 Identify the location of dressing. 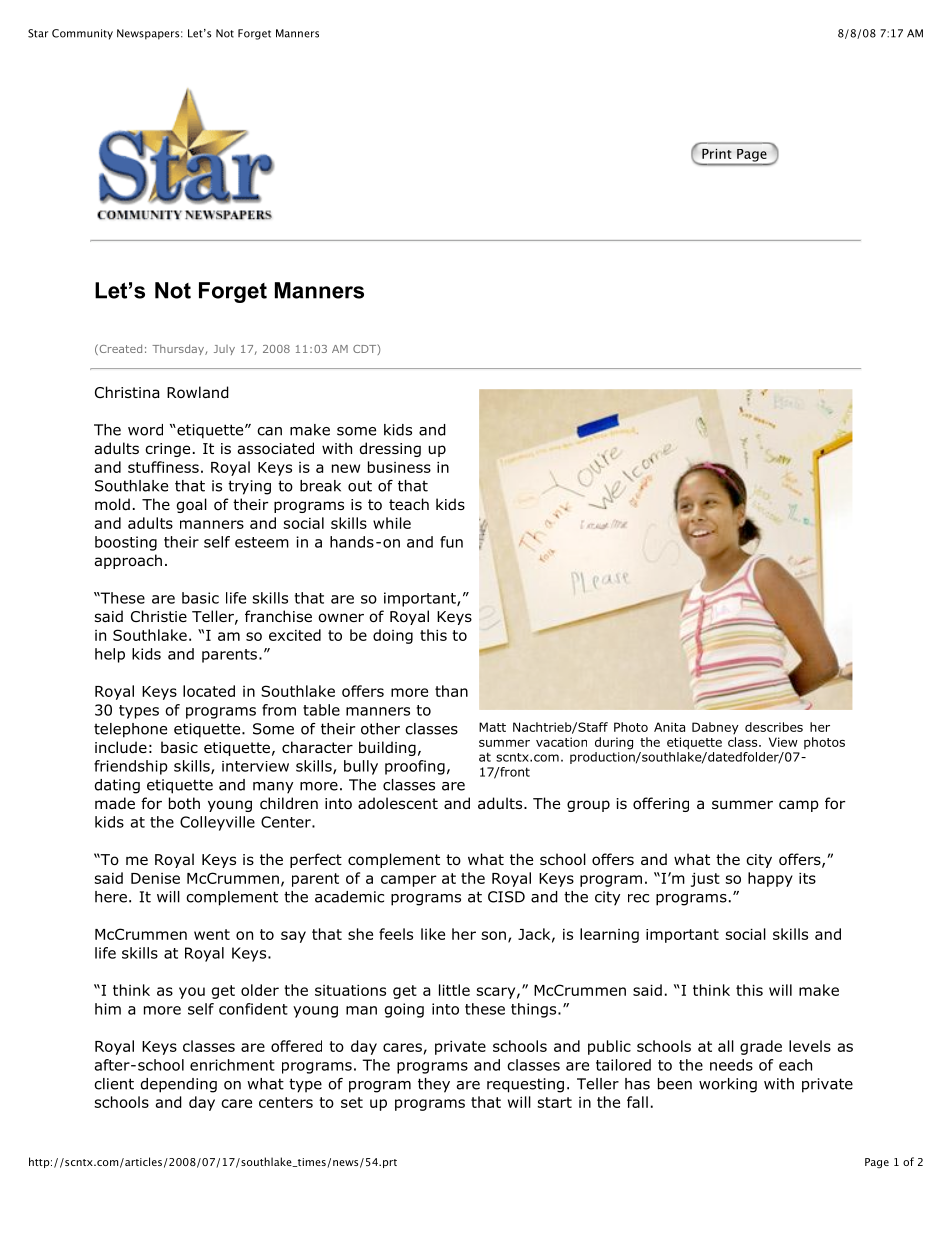
(390, 449).
